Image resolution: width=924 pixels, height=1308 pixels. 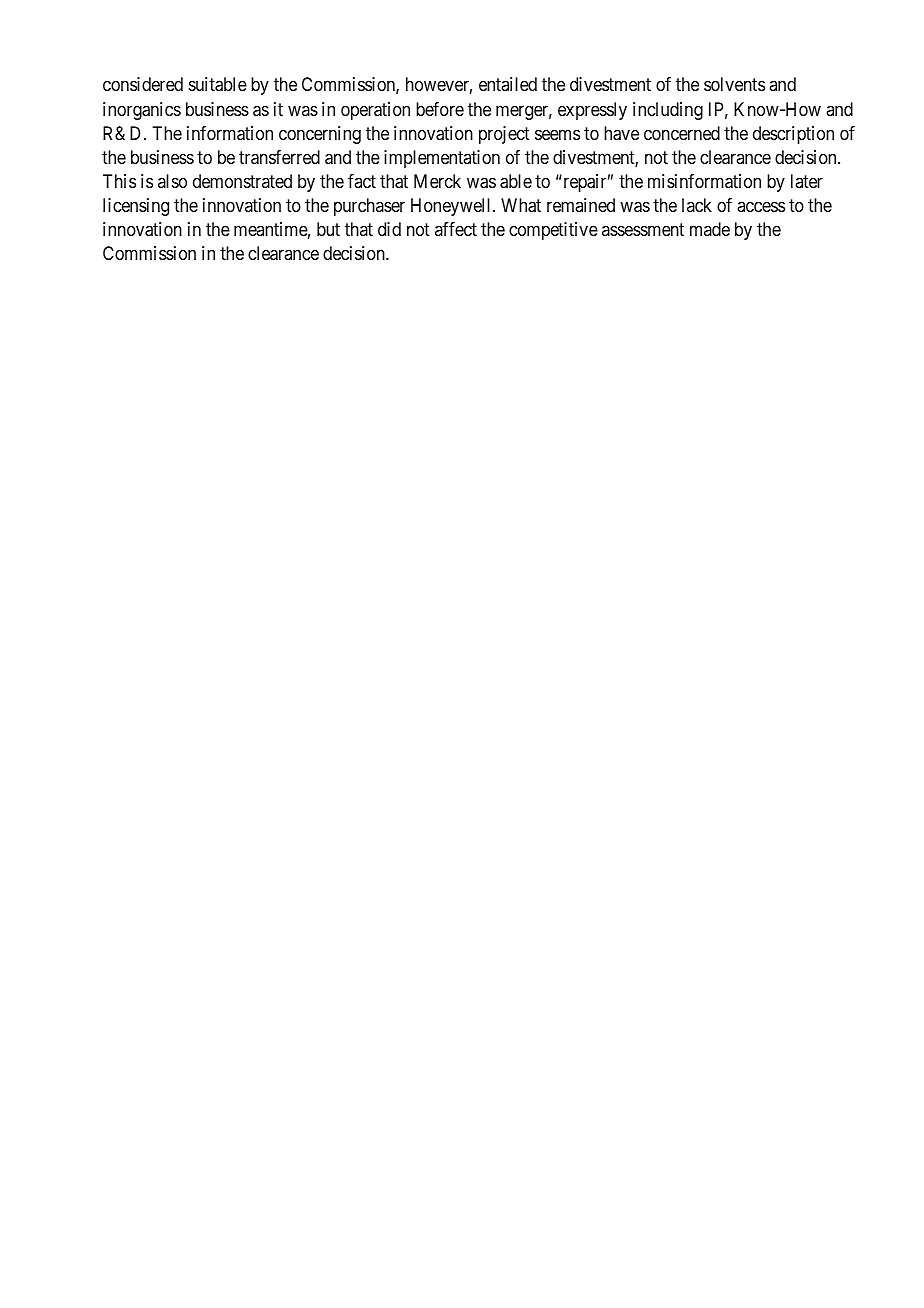 I want to click on description, so click(x=793, y=135).
